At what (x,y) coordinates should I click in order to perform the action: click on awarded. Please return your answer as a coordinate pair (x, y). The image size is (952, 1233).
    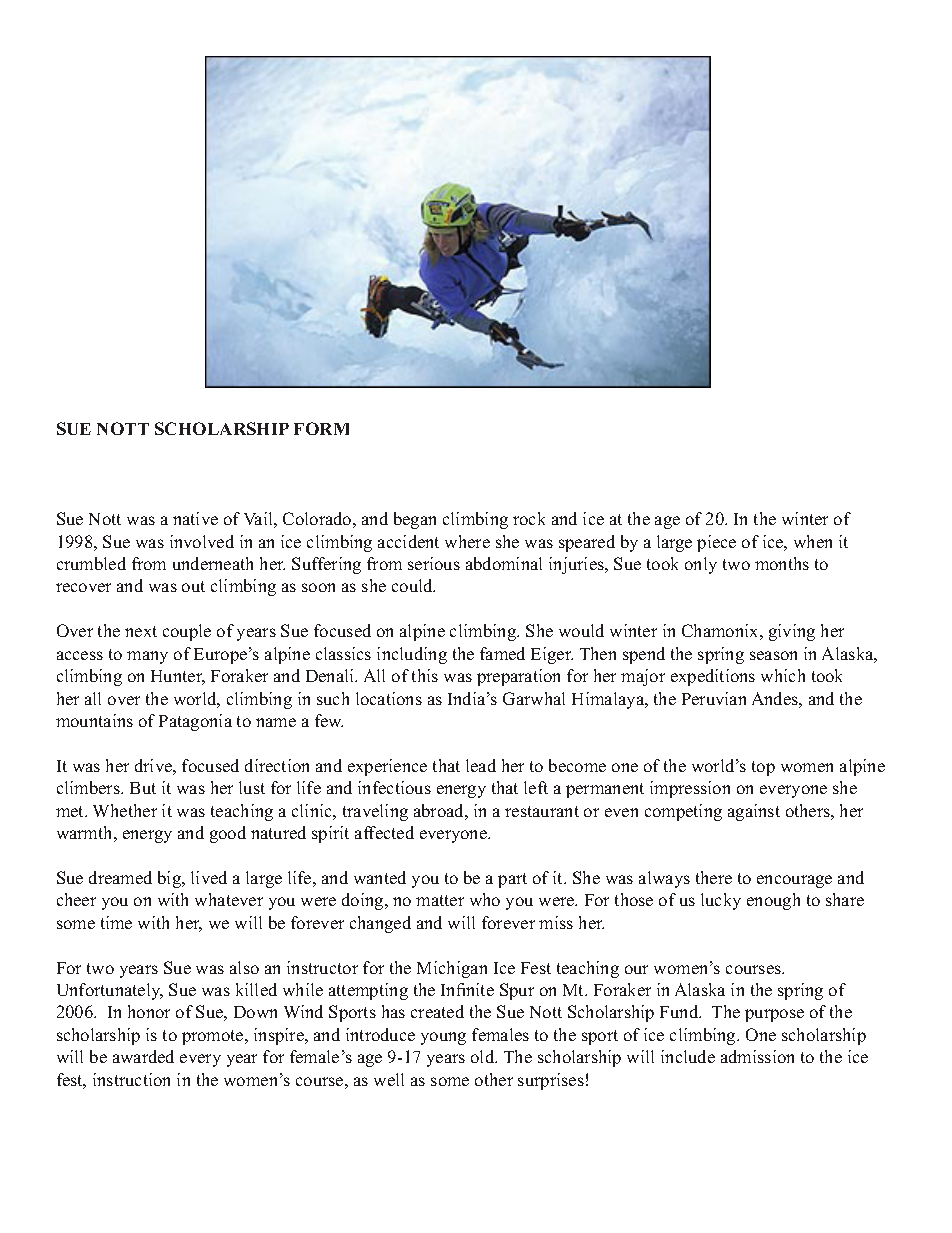
    Looking at the image, I should click on (143, 1056).
